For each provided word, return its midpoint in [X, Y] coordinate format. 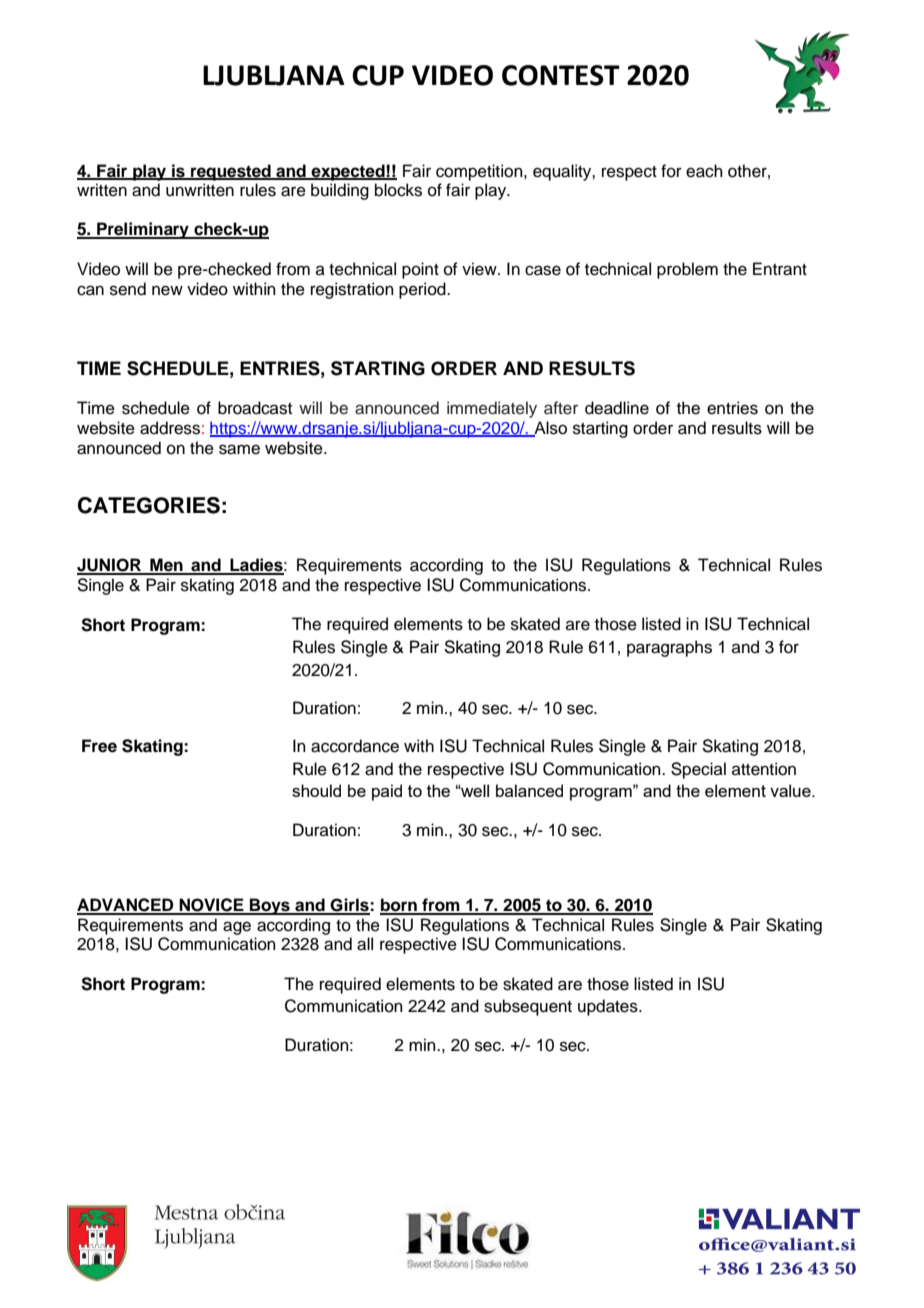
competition [480, 172]
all [365, 944]
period [423, 290]
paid [387, 792]
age [237, 928]
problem [687, 270]
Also [549, 429]
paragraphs [669, 648]
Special [698, 770]
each [704, 171]
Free [99, 746]
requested [231, 172]
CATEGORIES [149, 505]
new [167, 290]
